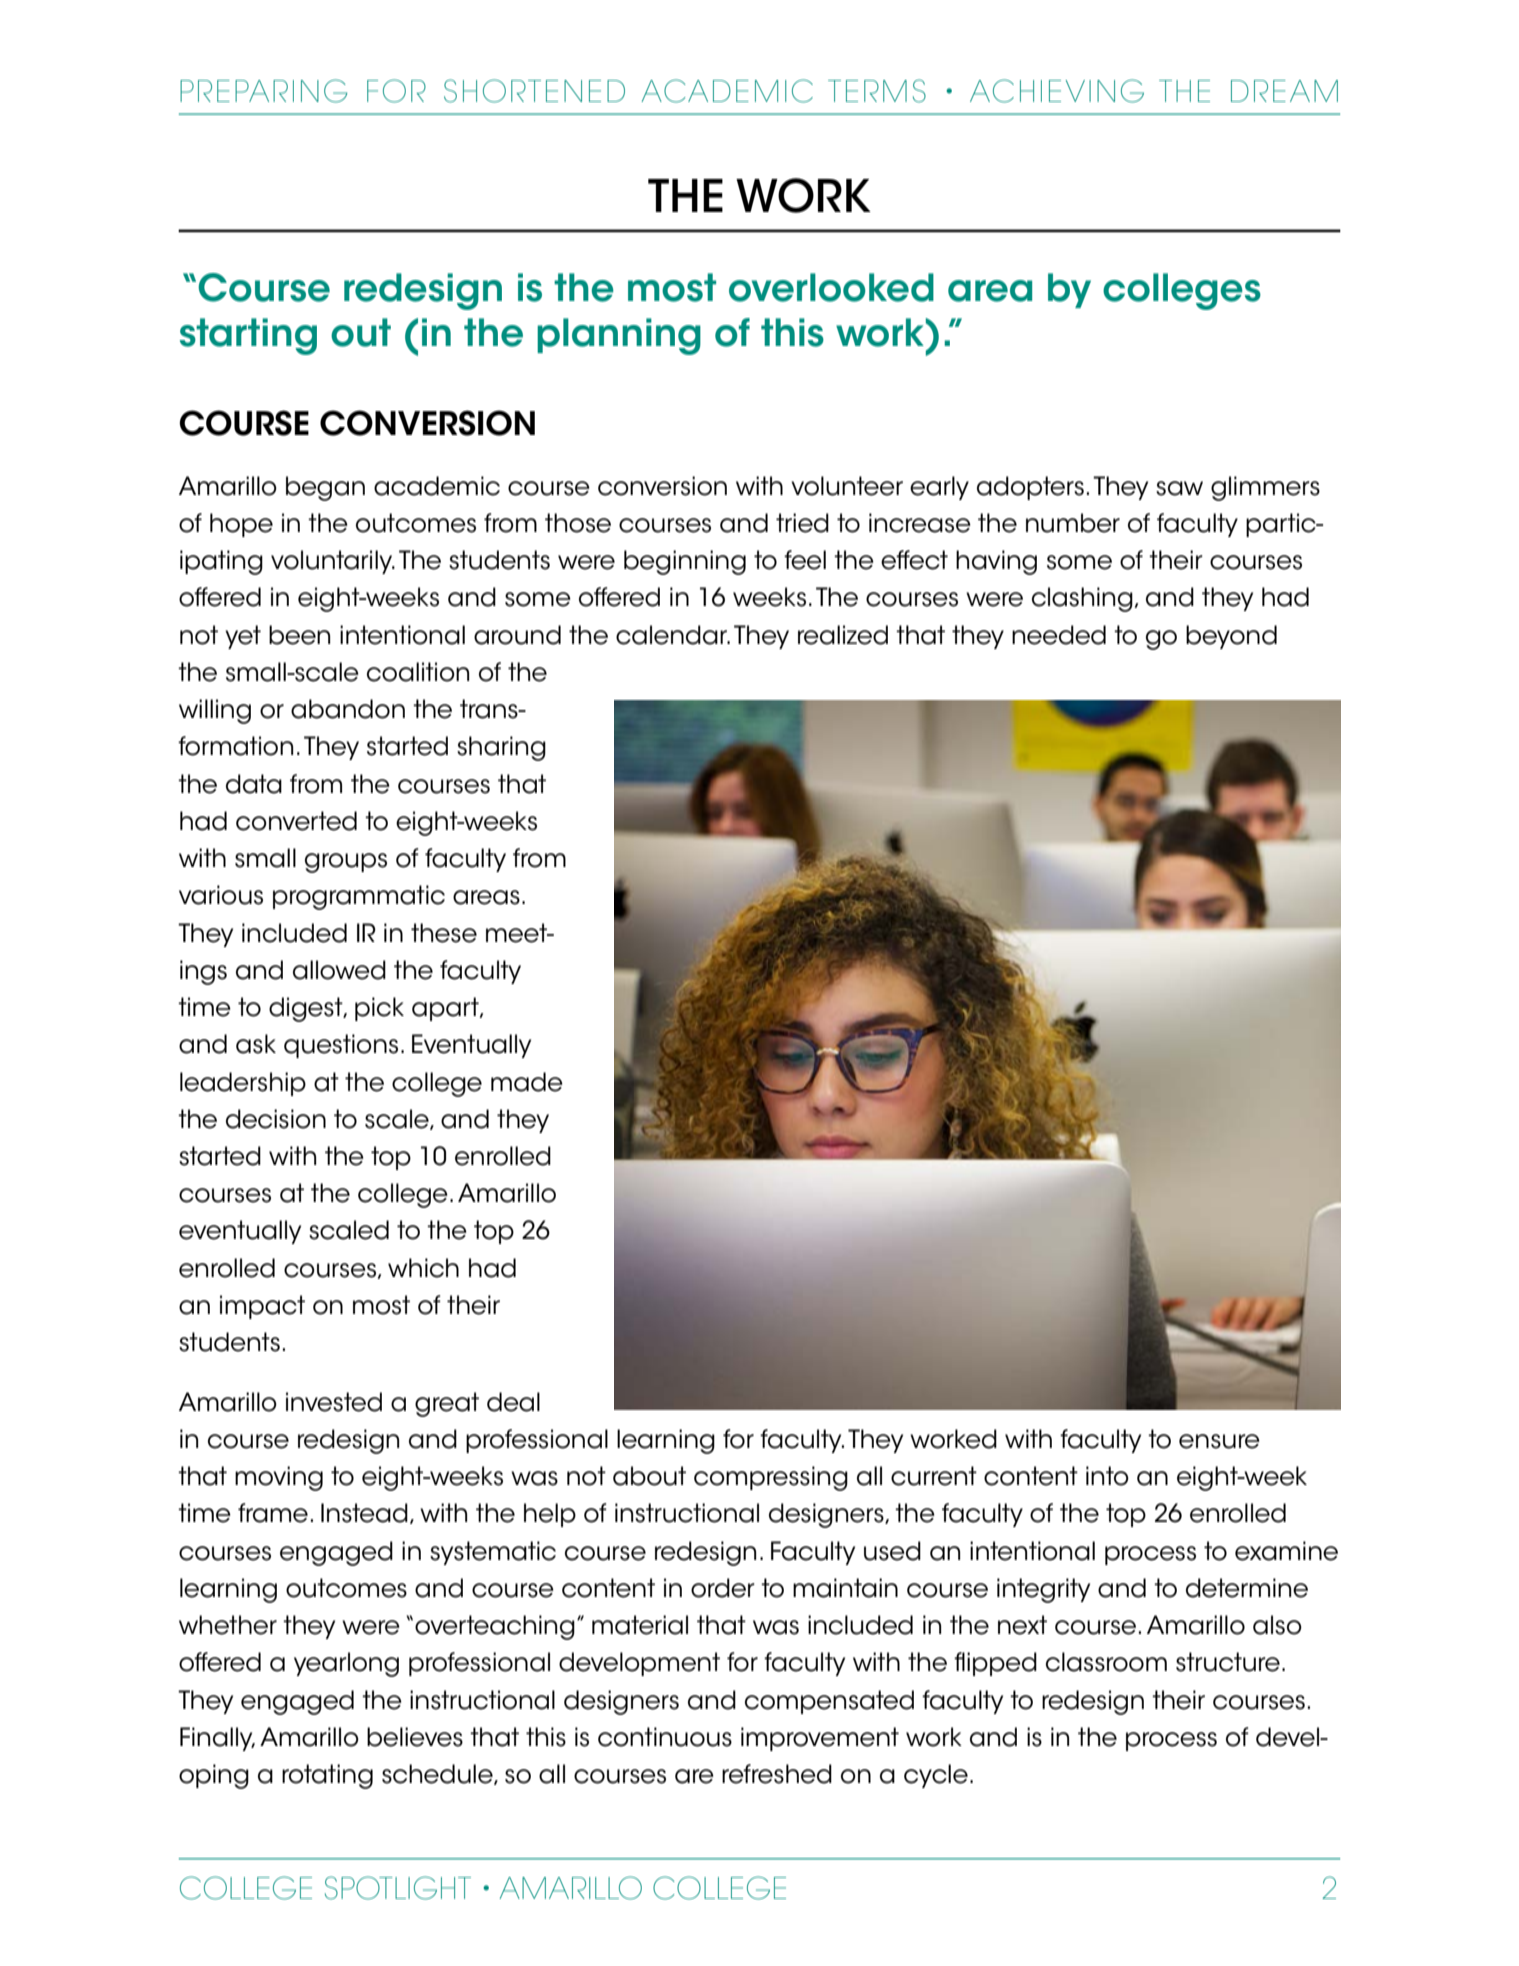 This screenshot has width=1519, height=1966. I want to click on refreshed, so click(777, 1774).
